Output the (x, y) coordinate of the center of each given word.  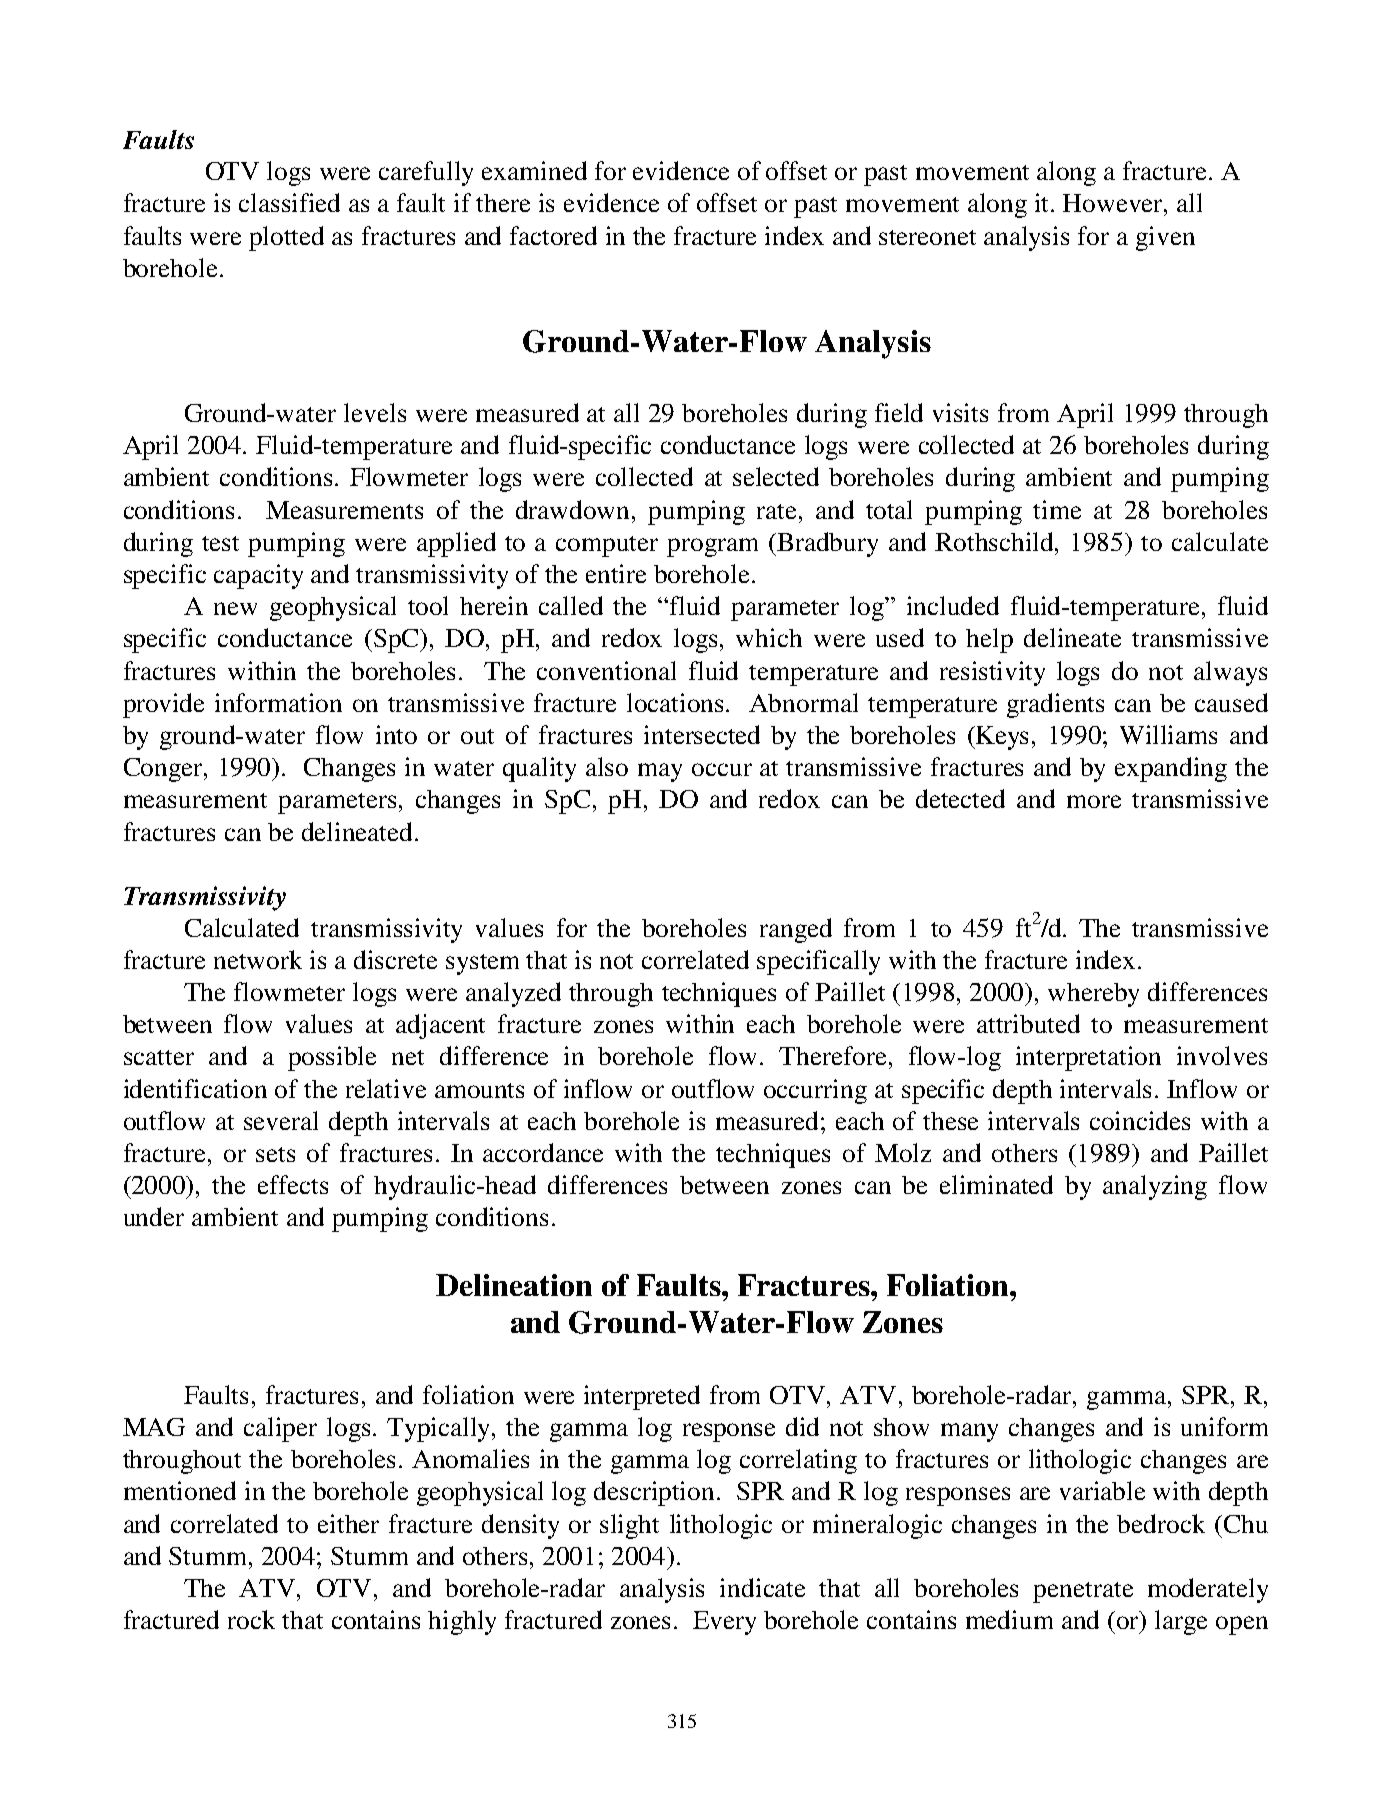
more (1094, 801)
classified (289, 202)
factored (553, 235)
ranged (796, 930)
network (258, 959)
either (348, 1523)
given (1165, 238)
